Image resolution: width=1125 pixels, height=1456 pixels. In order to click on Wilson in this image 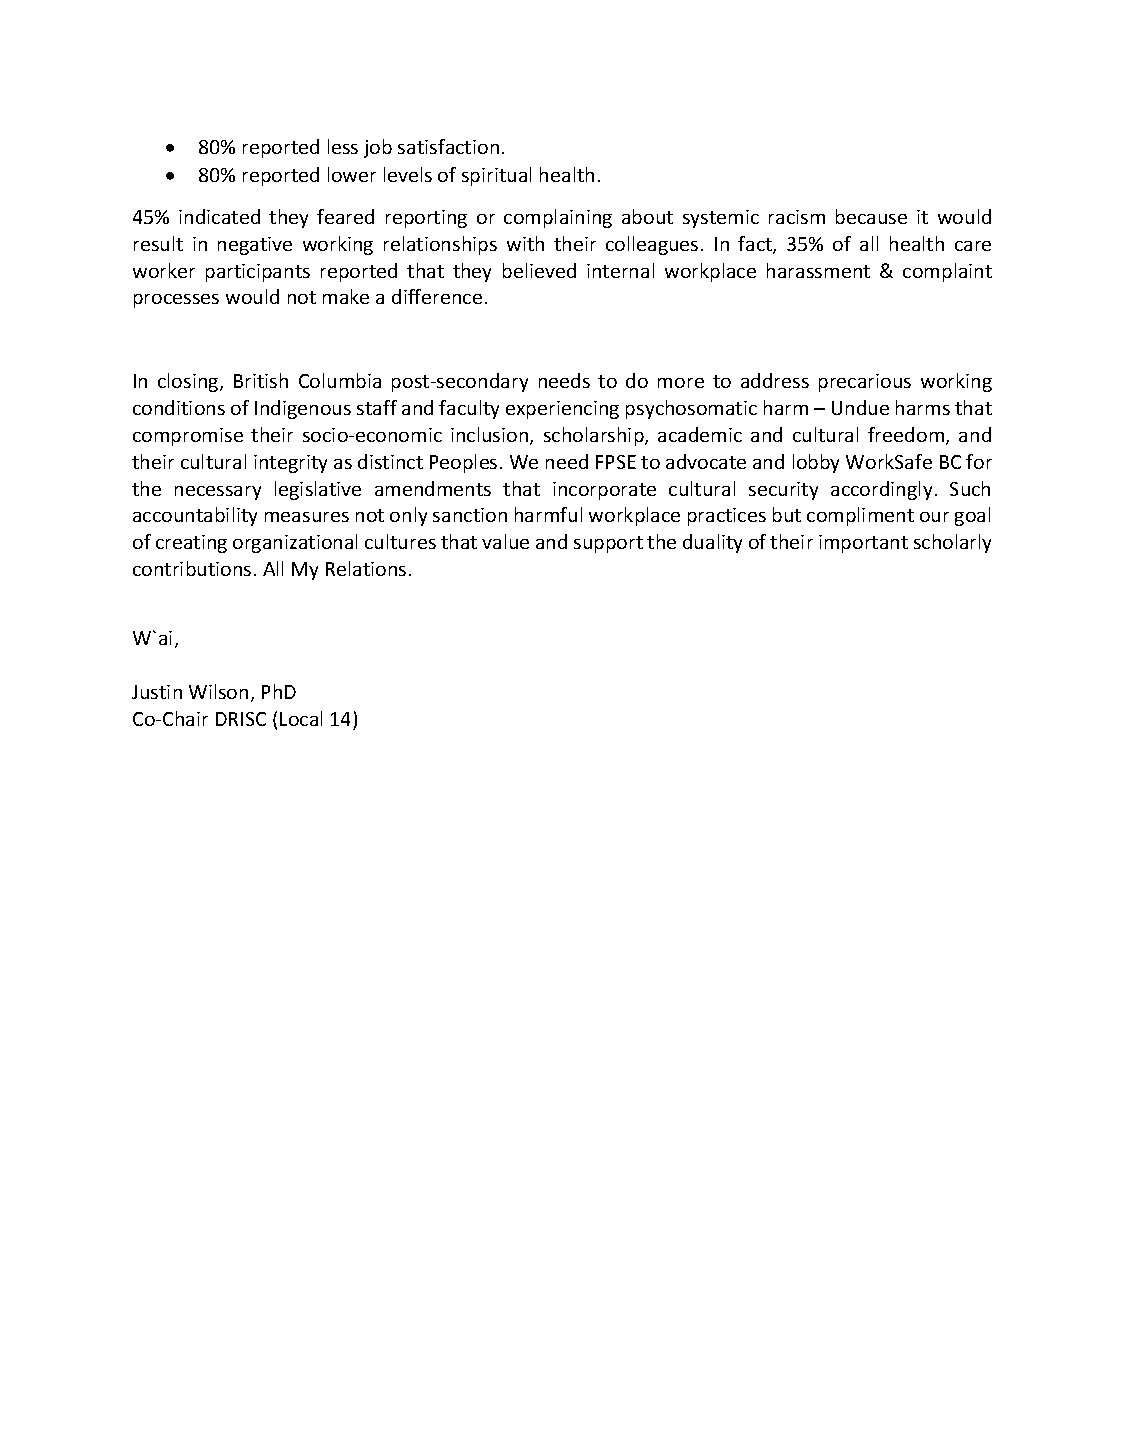, I will do `click(218, 691)`.
